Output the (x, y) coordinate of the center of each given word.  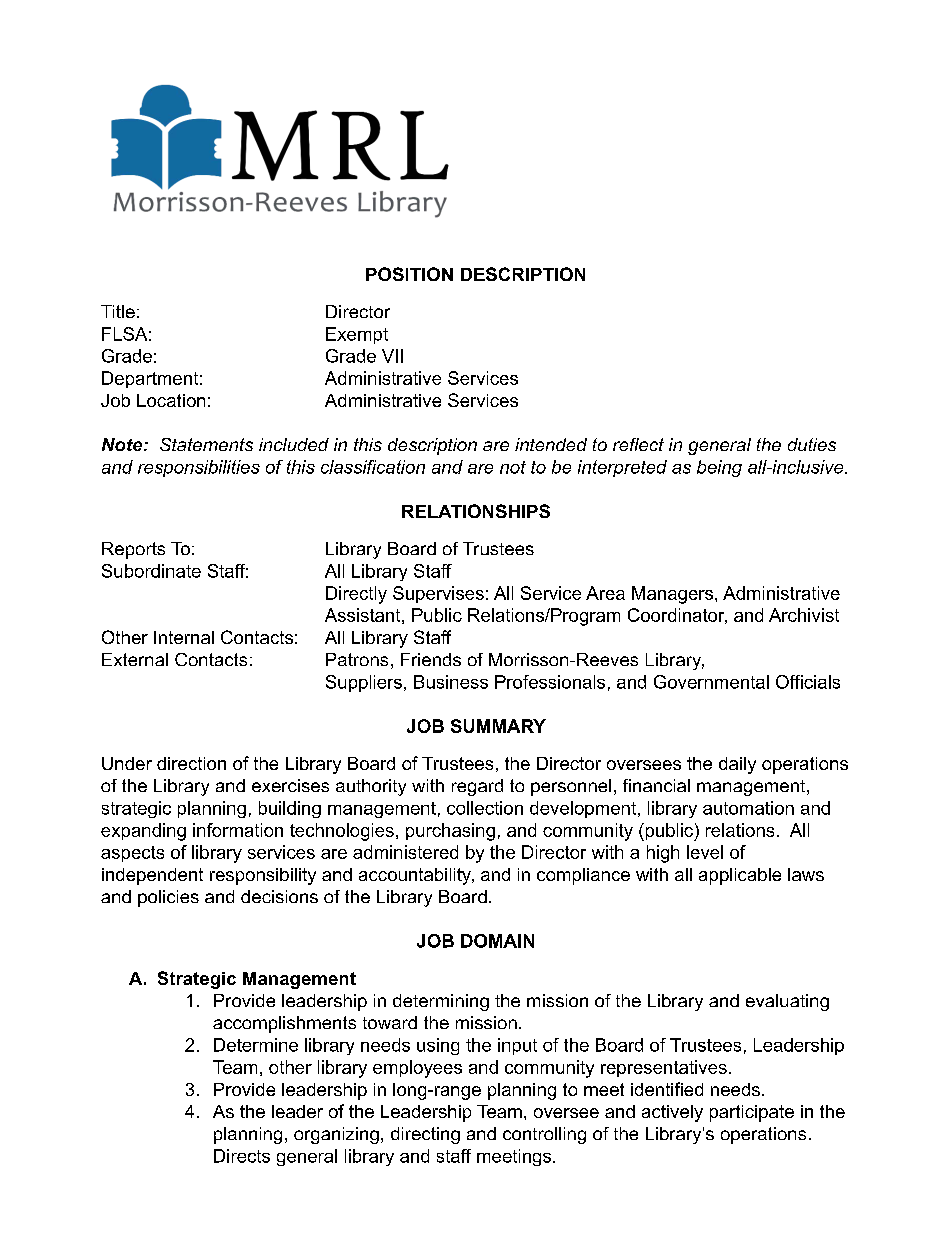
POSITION (409, 274)
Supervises (438, 594)
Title (118, 311)
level (705, 852)
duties (812, 444)
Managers (674, 595)
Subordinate (151, 571)
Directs (242, 1156)
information (238, 830)
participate (752, 1113)
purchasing (450, 832)
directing (425, 1135)
